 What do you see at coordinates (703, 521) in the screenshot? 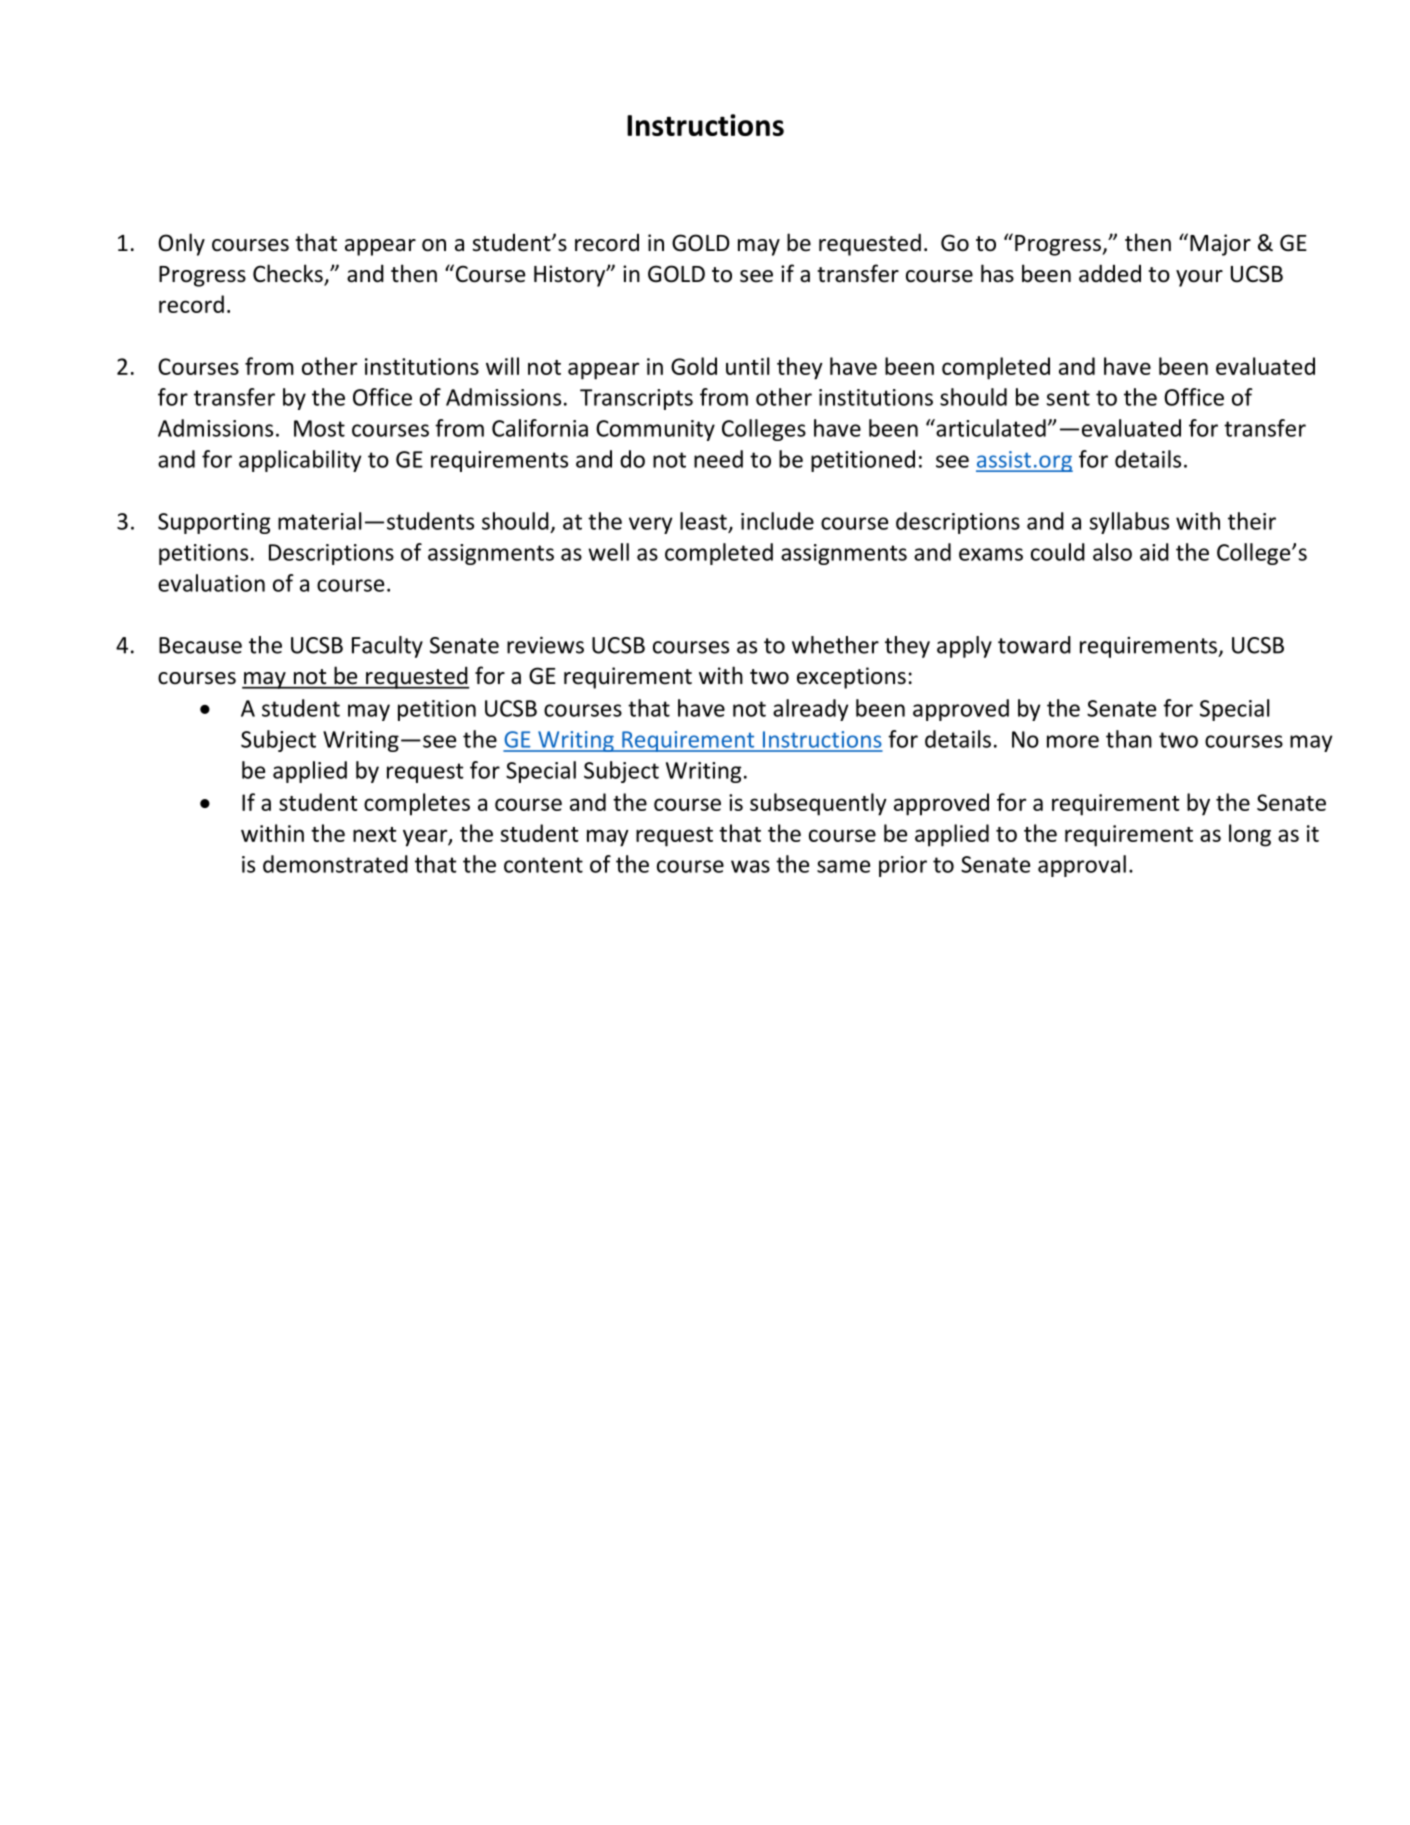
I see `least` at bounding box center [703, 521].
